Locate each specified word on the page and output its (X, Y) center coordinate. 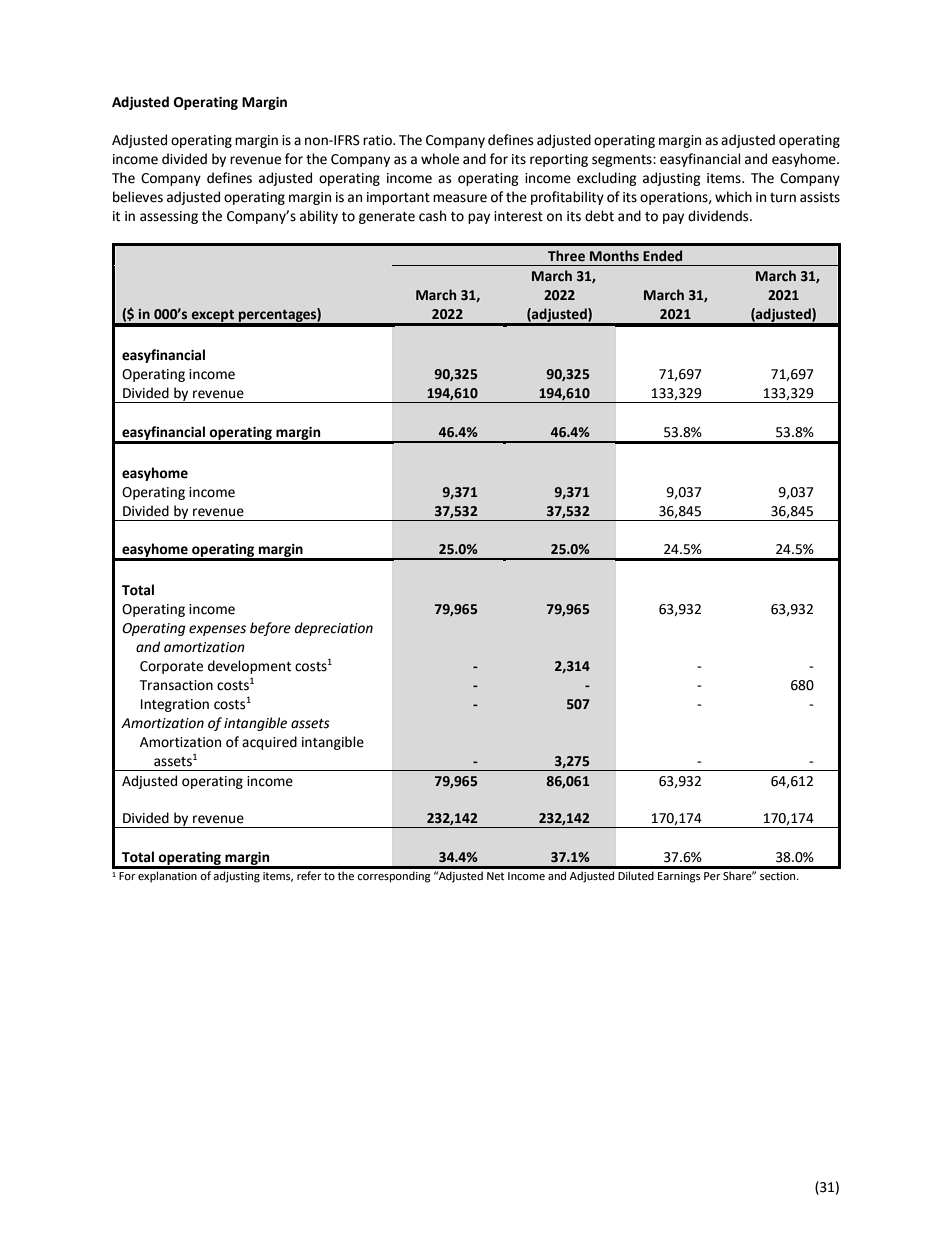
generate (387, 218)
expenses (217, 630)
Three (566, 256)
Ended (662, 256)
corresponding (394, 877)
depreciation (334, 629)
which (733, 197)
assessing (169, 217)
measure (460, 198)
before (270, 629)
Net (495, 876)
